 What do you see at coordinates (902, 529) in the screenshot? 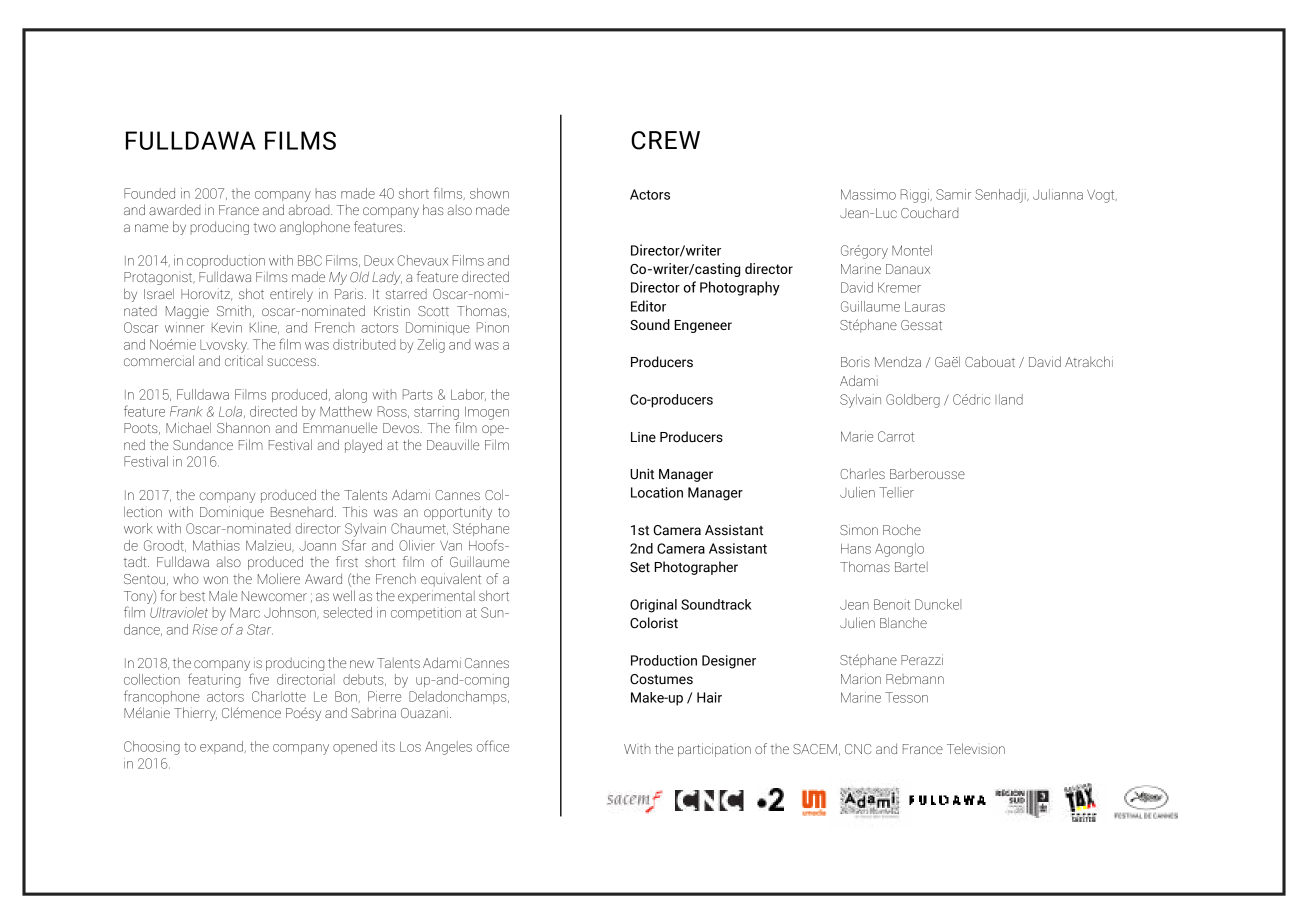
I see `Roche` at bounding box center [902, 529].
